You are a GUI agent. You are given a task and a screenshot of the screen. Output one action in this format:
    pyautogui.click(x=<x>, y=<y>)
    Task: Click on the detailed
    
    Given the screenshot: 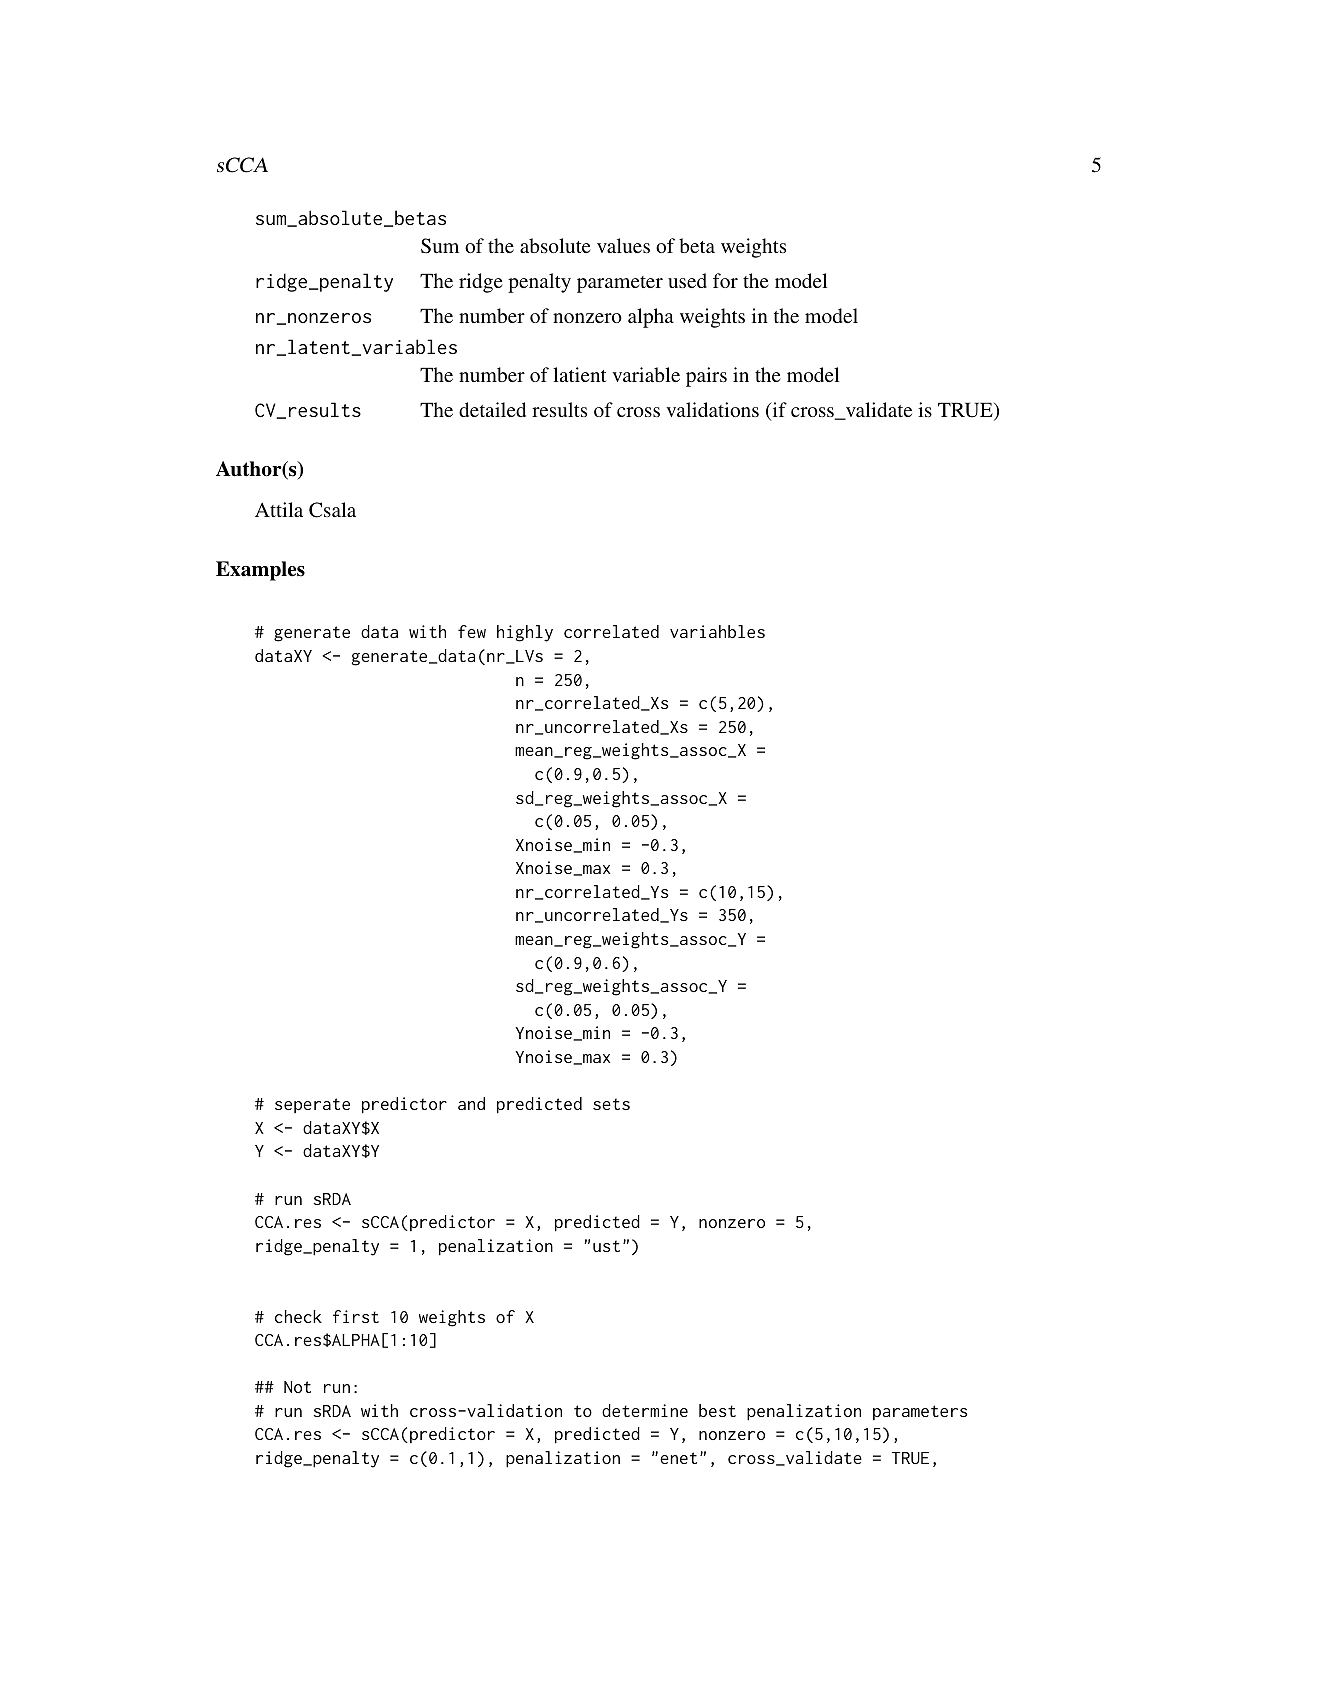 What is the action you would take?
    pyautogui.click(x=492, y=409)
